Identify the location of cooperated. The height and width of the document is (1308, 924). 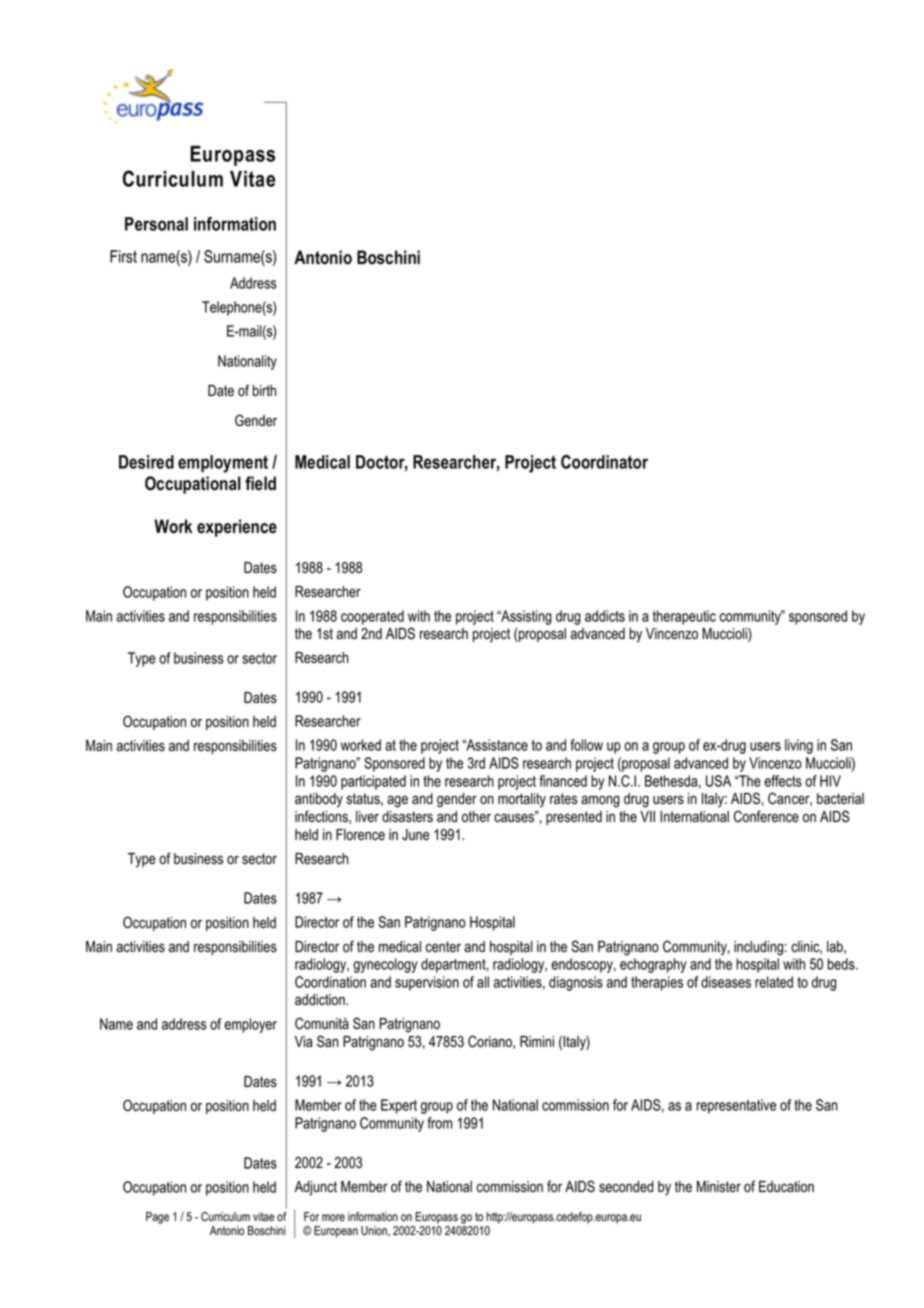
(372, 617).
